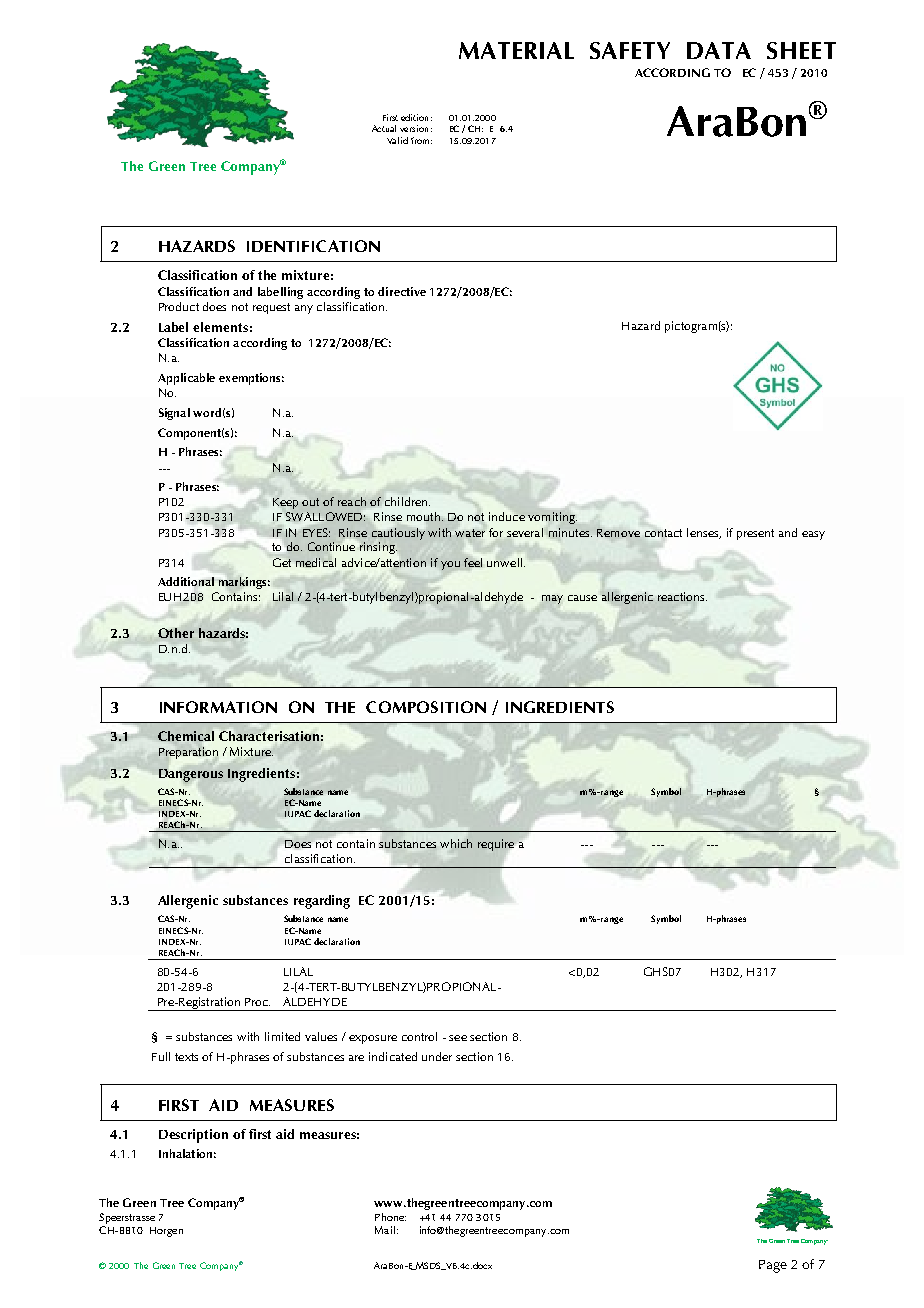  I want to click on Description, so click(193, 1136).
